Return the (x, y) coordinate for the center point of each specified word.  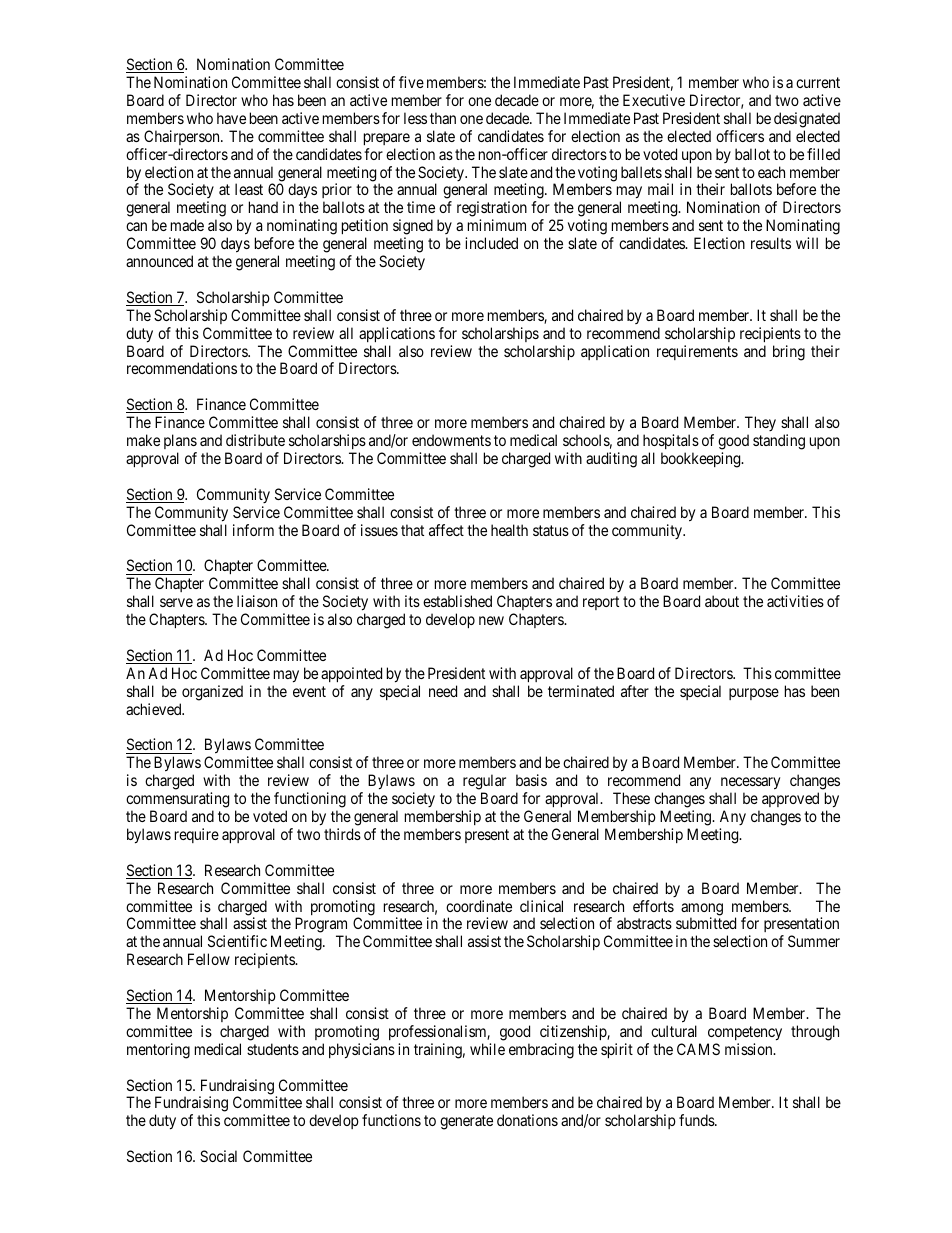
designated (807, 120)
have (231, 118)
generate (466, 1122)
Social (218, 1156)
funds (697, 1120)
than (443, 118)
